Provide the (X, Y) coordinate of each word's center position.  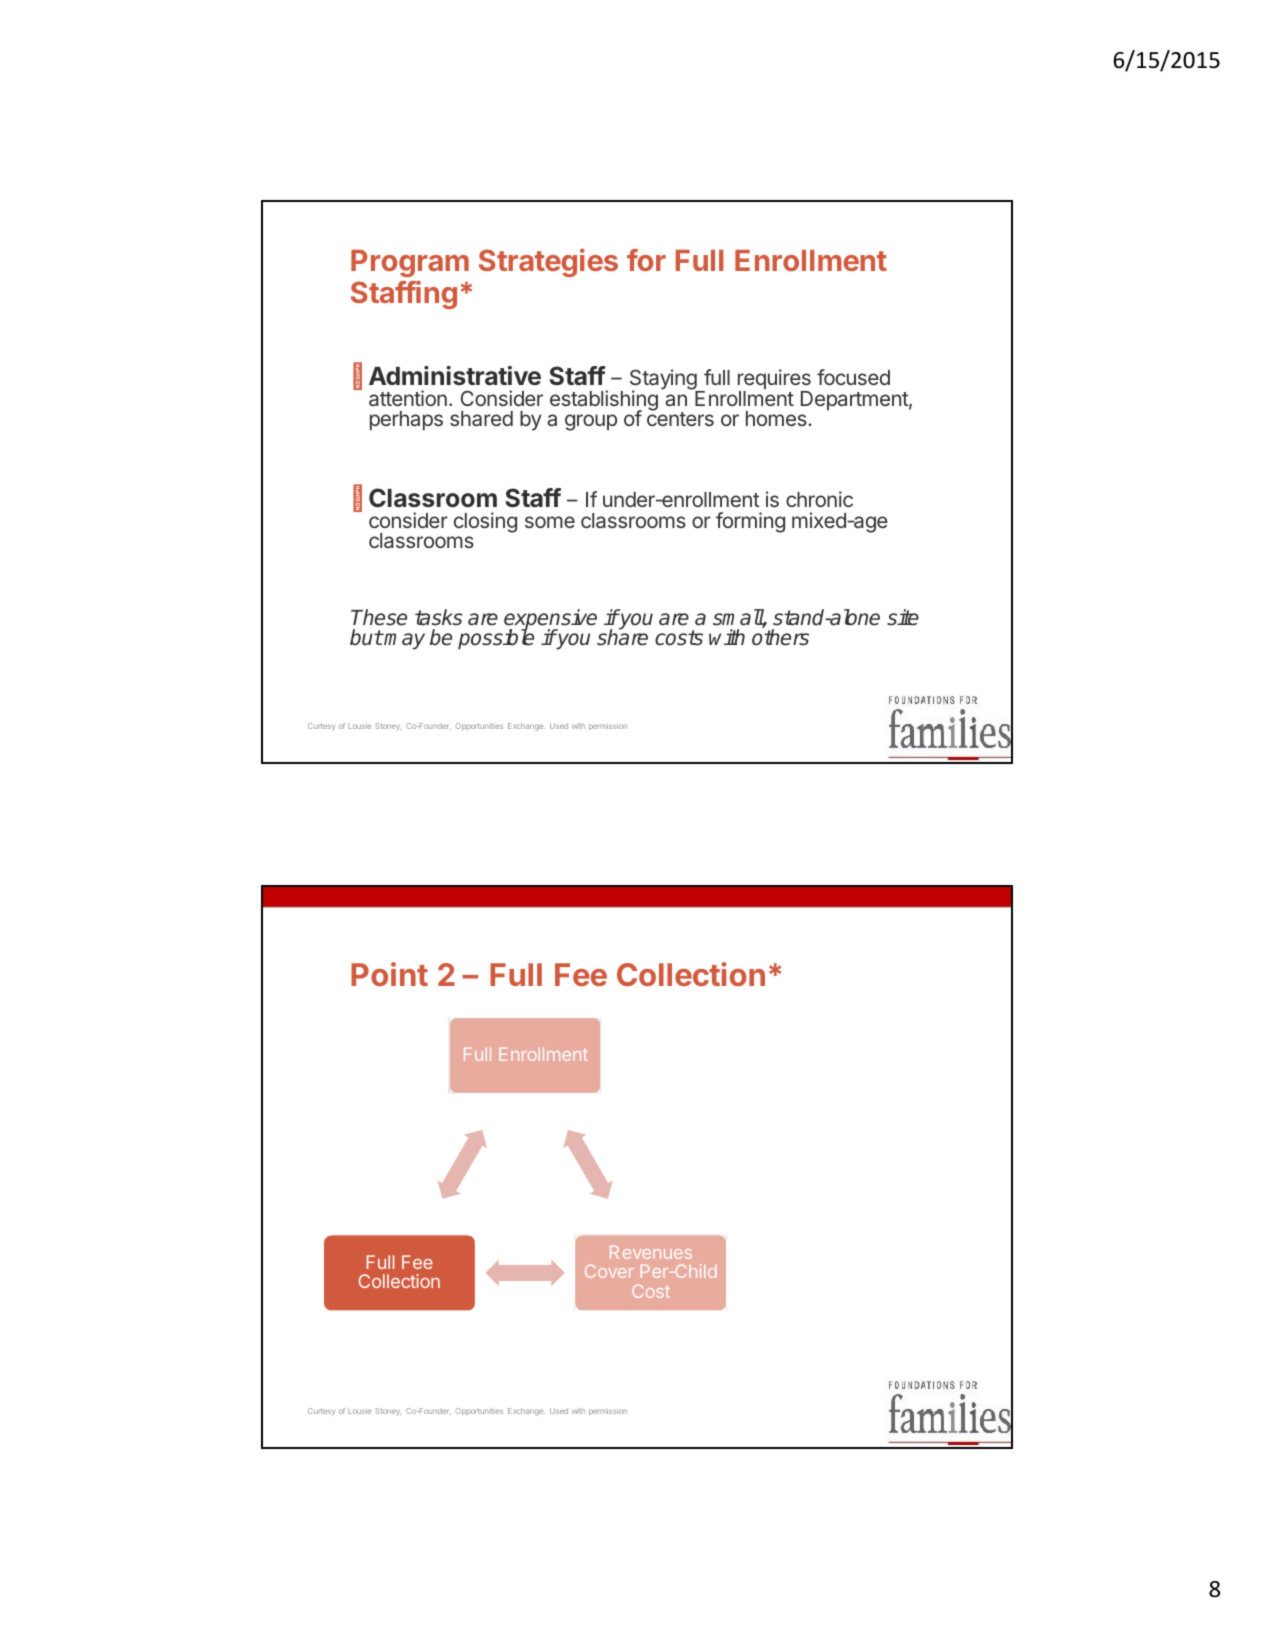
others (780, 637)
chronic (819, 499)
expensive (550, 620)
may (404, 641)
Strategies (548, 262)
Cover (609, 1271)
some (550, 522)
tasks (439, 617)
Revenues (651, 1252)
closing (485, 522)
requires (774, 380)
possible (496, 639)
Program (410, 263)
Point (389, 974)
